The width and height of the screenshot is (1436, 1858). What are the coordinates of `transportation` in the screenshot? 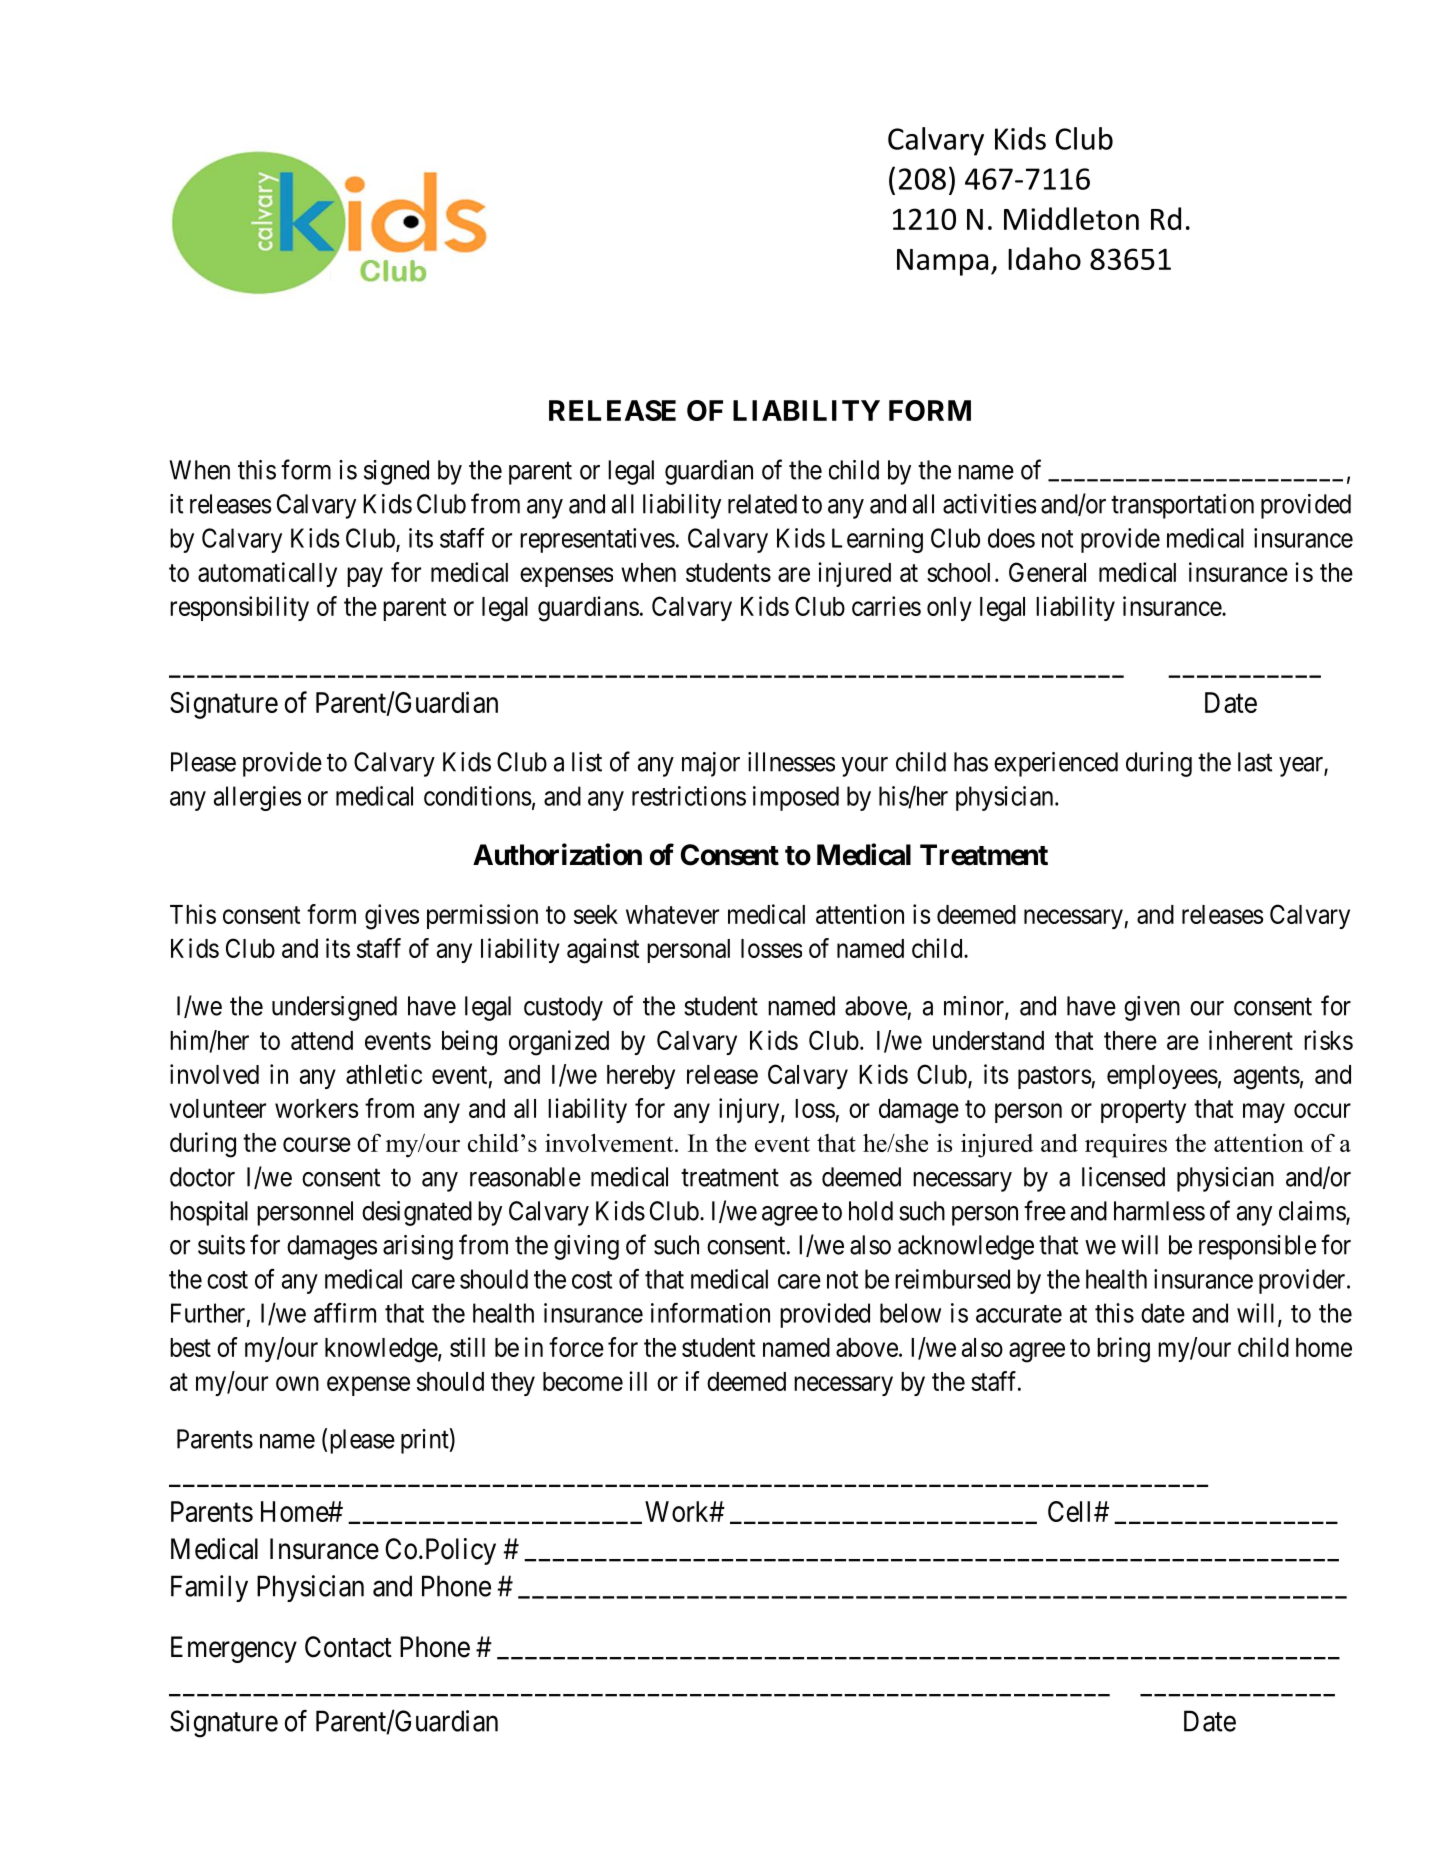 It's located at (1182, 506).
